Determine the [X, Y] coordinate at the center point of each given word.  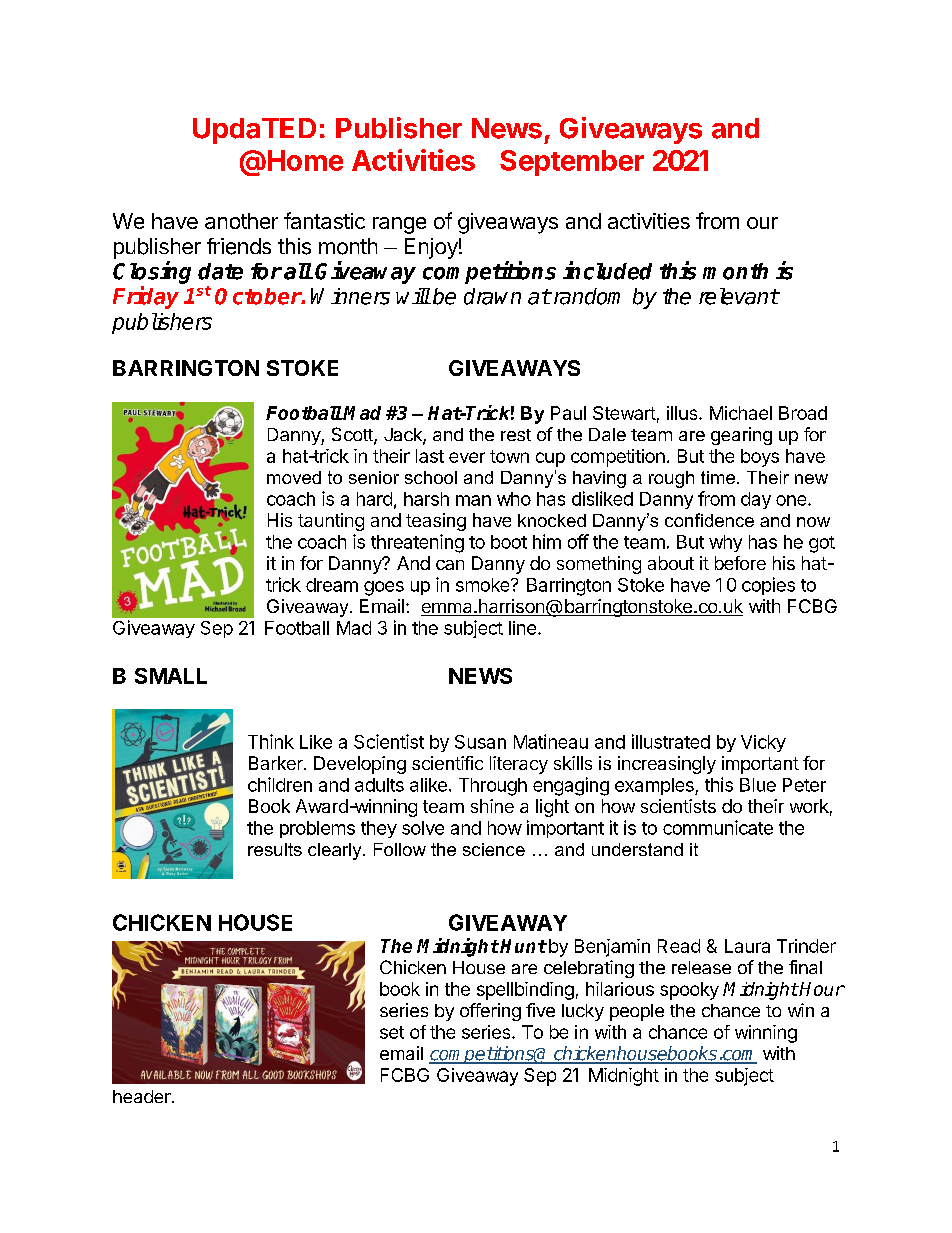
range [399, 225]
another [241, 221]
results [275, 849]
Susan [480, 742]
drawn [492, 296]
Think [271, 741]
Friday [146, 297]
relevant [739, 296]
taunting [331, 522]
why [725, 543]
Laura [747, 946]
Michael [741, 413]
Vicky [763, 743]
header [143, 1096]
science [494, 849]
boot [509, 542]
